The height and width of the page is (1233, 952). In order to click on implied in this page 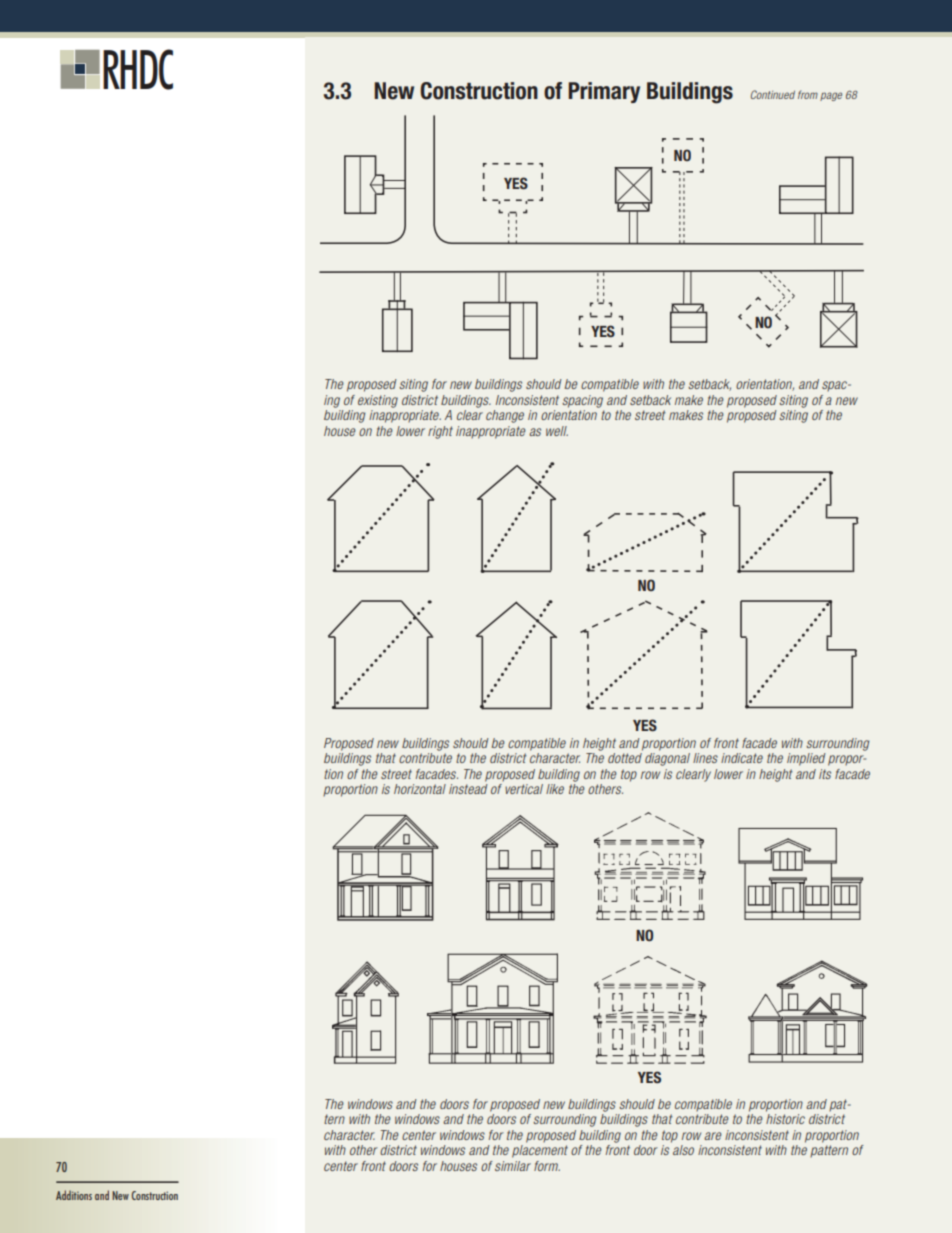, I will do `click(806, 759)`.
